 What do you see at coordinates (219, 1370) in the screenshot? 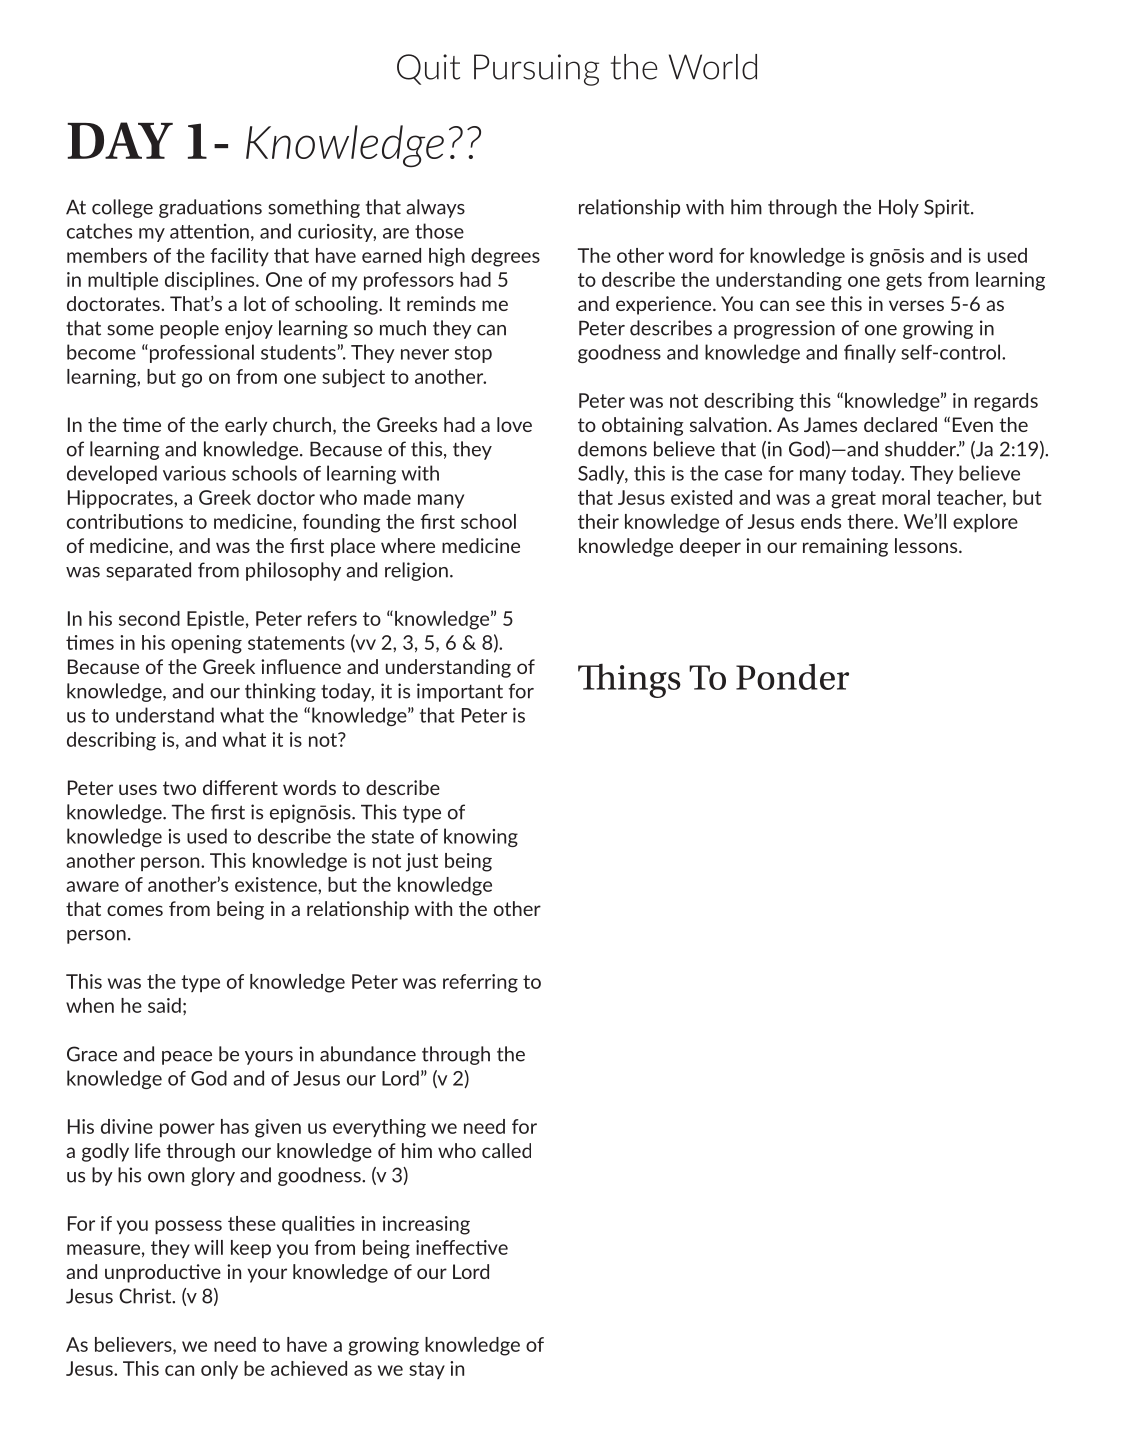
I see `only` at bounding box center [219, 1370].
